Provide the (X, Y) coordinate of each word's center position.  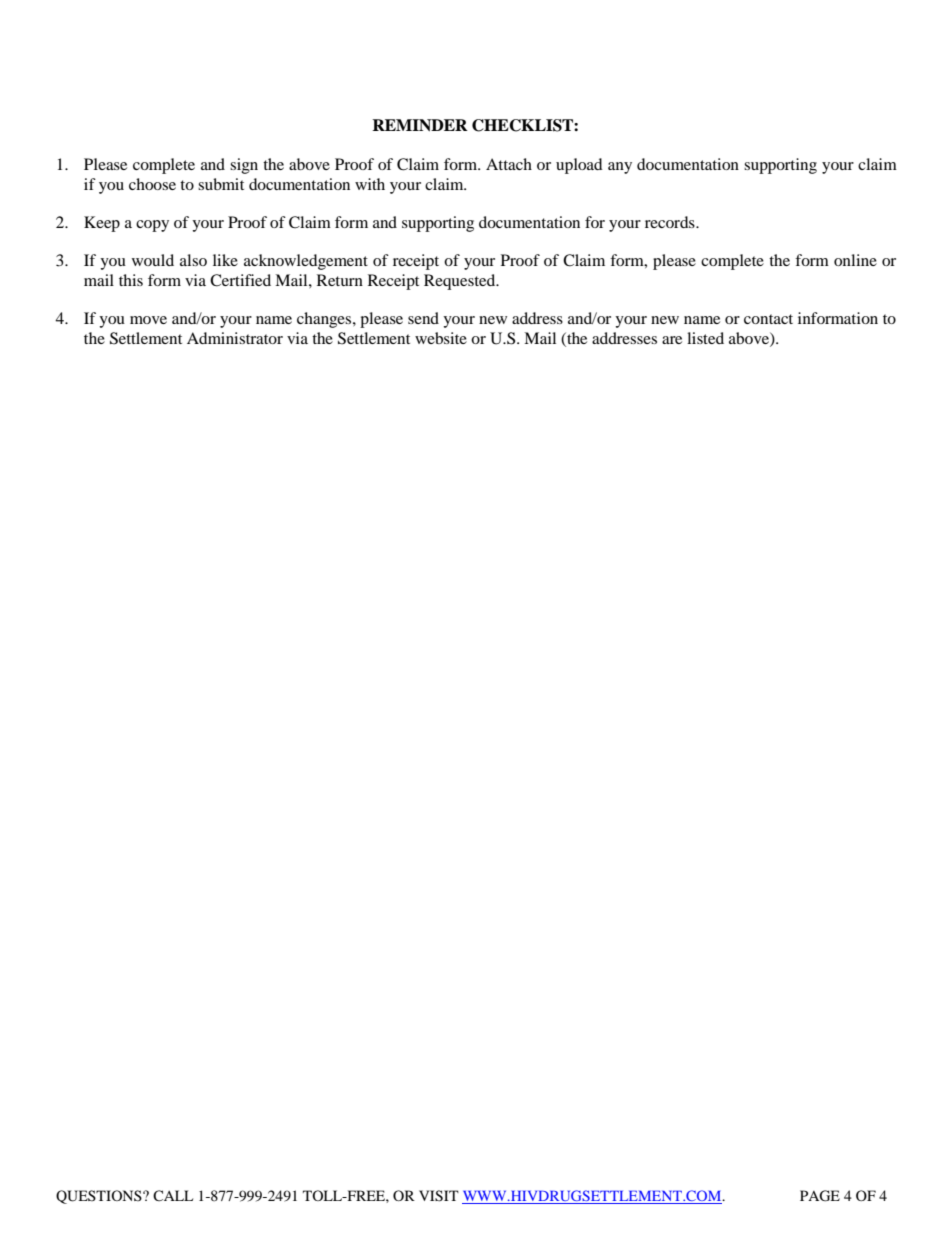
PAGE (820, 1196)
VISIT (439, 1196)
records (671, 222)
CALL (173, 1195)
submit (221, 184)
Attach (509, 164)
